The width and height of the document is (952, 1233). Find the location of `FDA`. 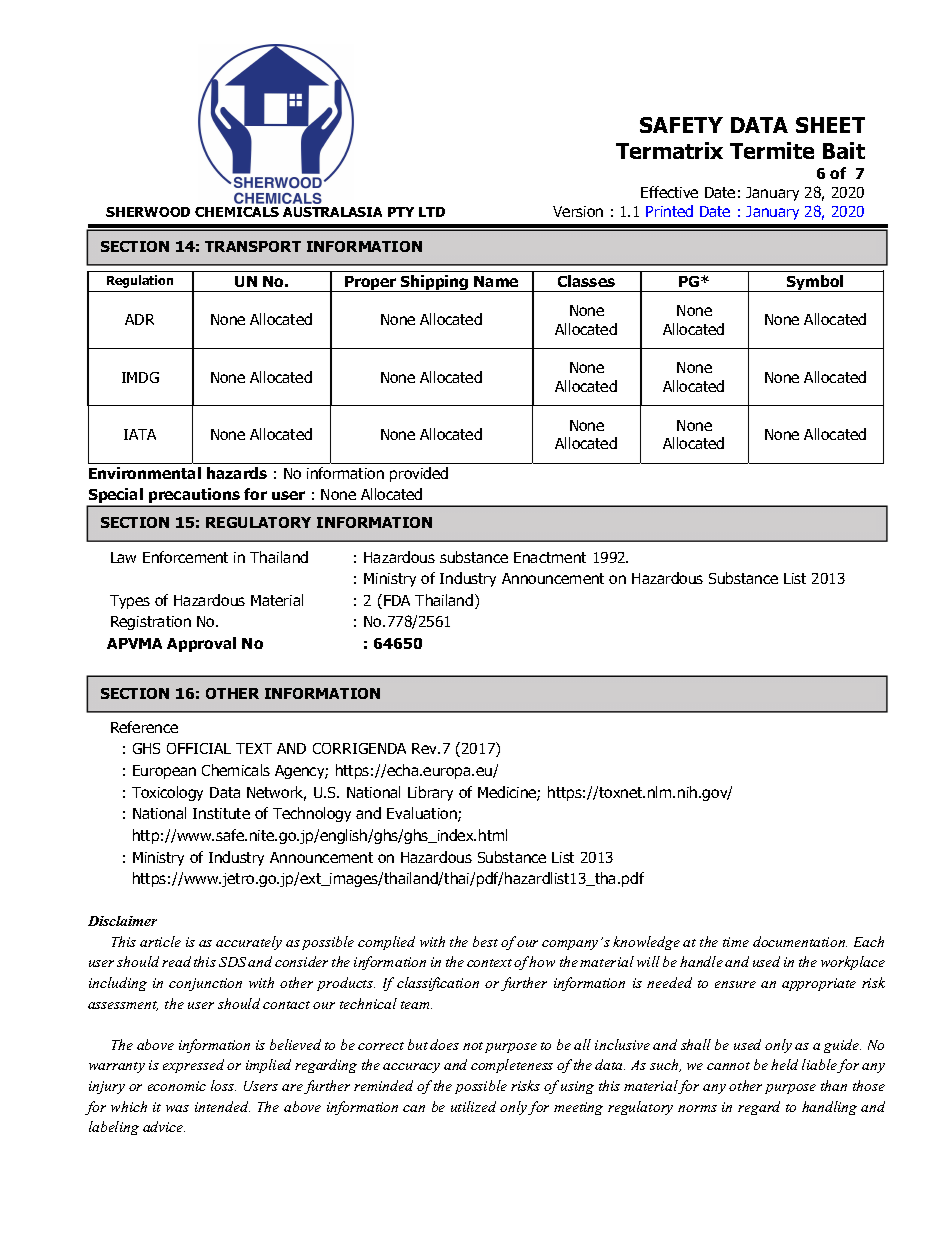

FDA is located at coordinates (397, 600).
